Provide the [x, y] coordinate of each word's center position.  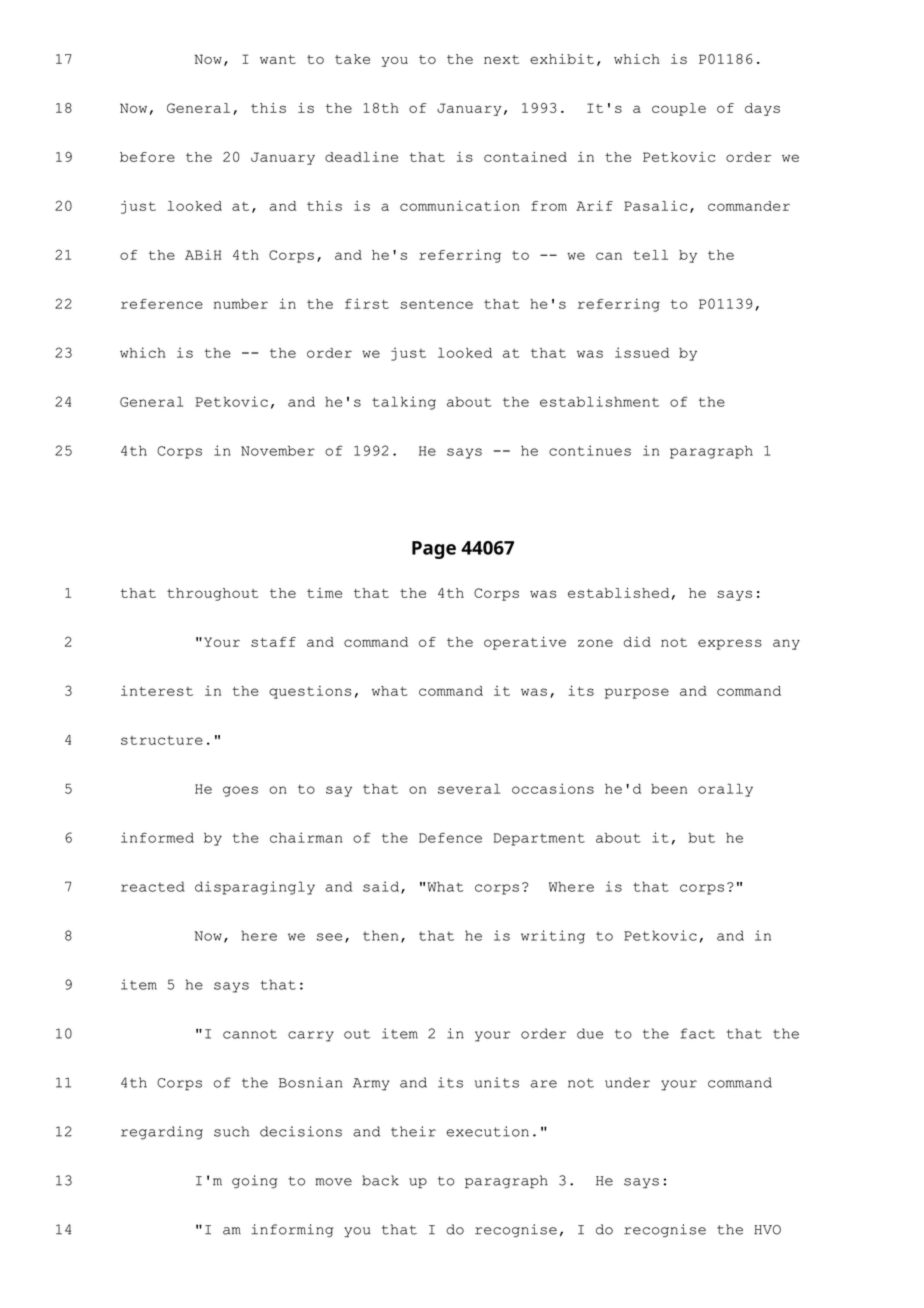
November [278, 450]
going [254, 1182]
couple [679, 109]
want [278, 59]
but [702, 837]
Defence [450, 837]
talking [404, 403]
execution [487, 1131]
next [501, 59]
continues [590, 450]
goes [240, 791]
